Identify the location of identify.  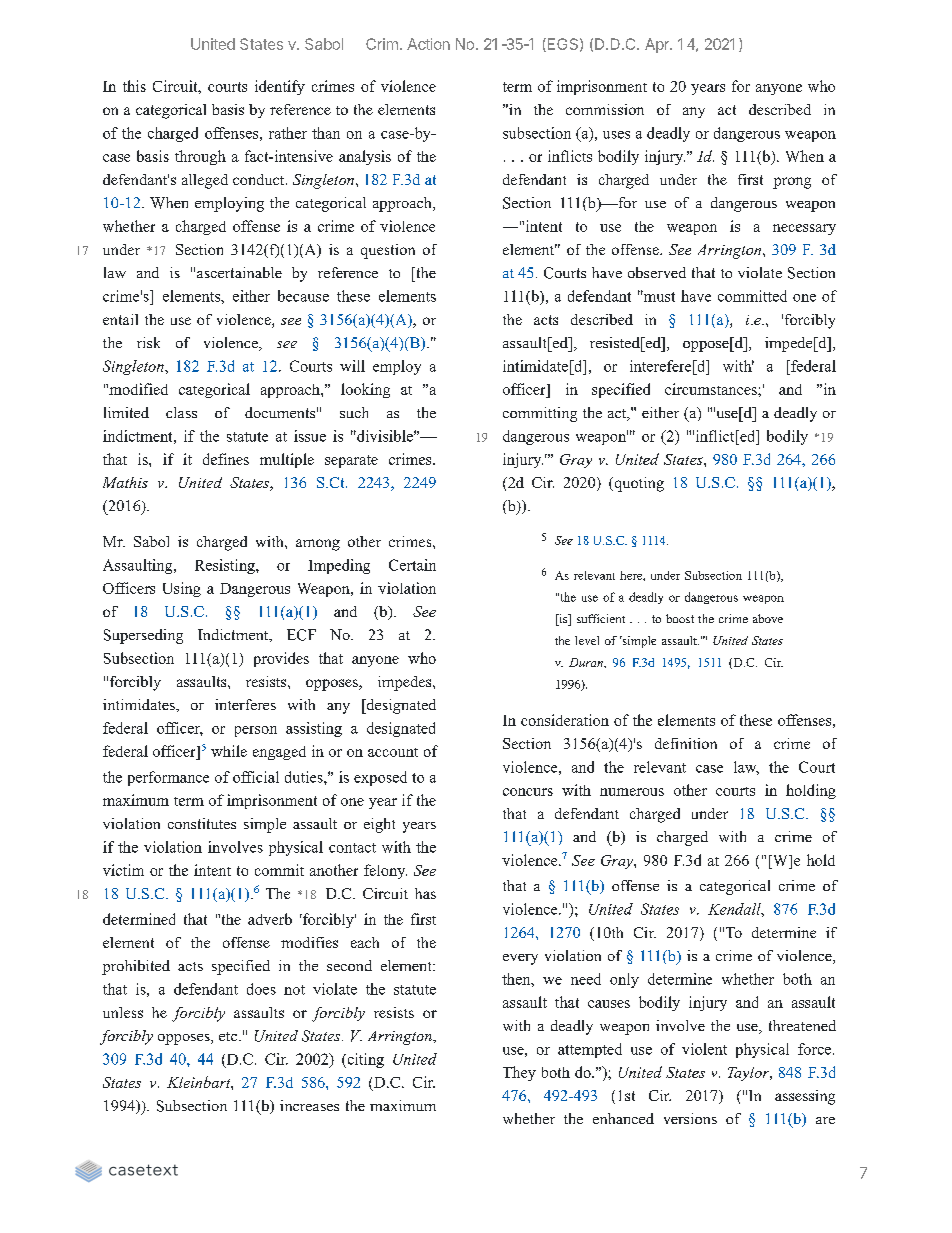
(280, 87).
